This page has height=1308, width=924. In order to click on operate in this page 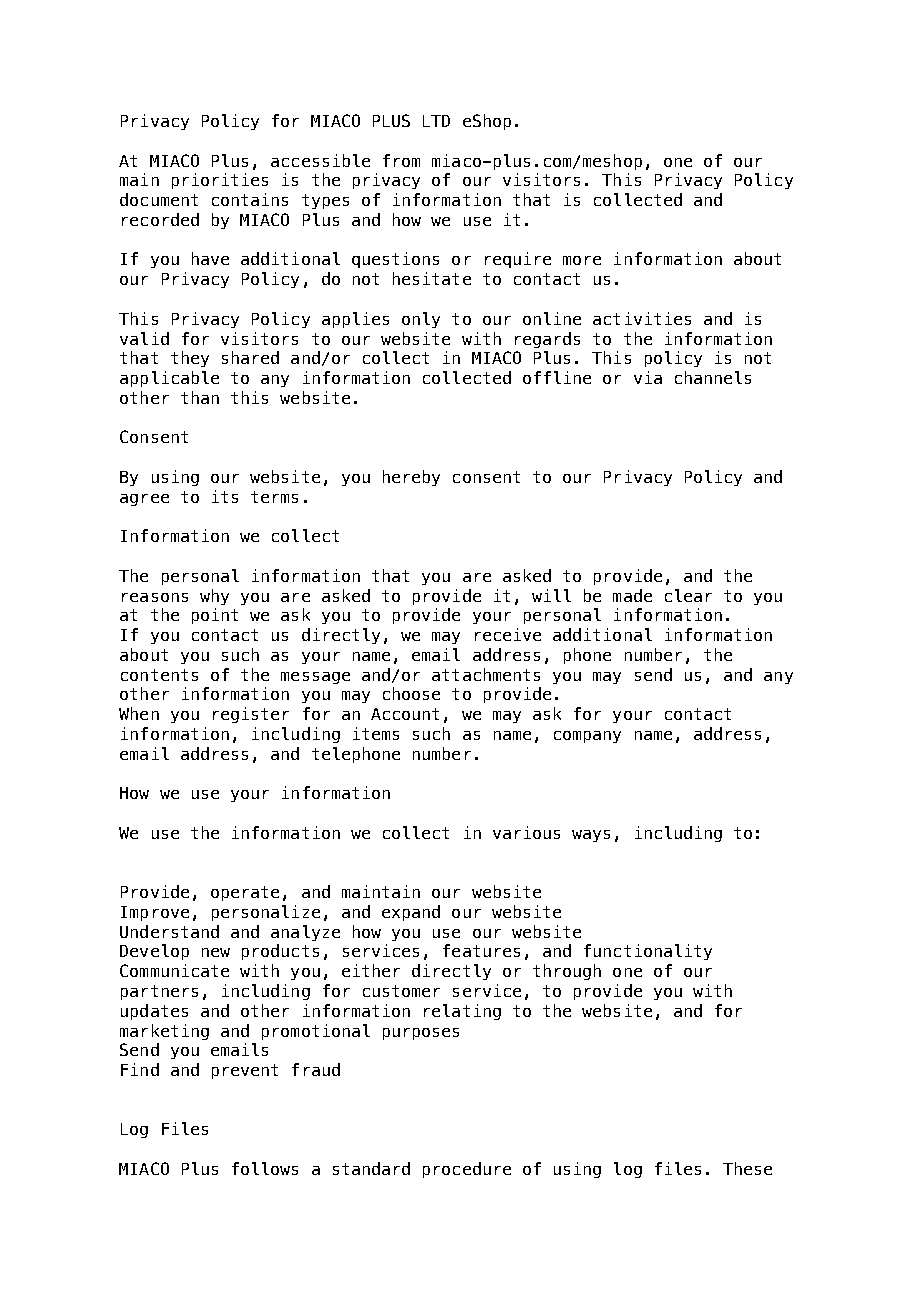, I will do `click(245, 893)`.
